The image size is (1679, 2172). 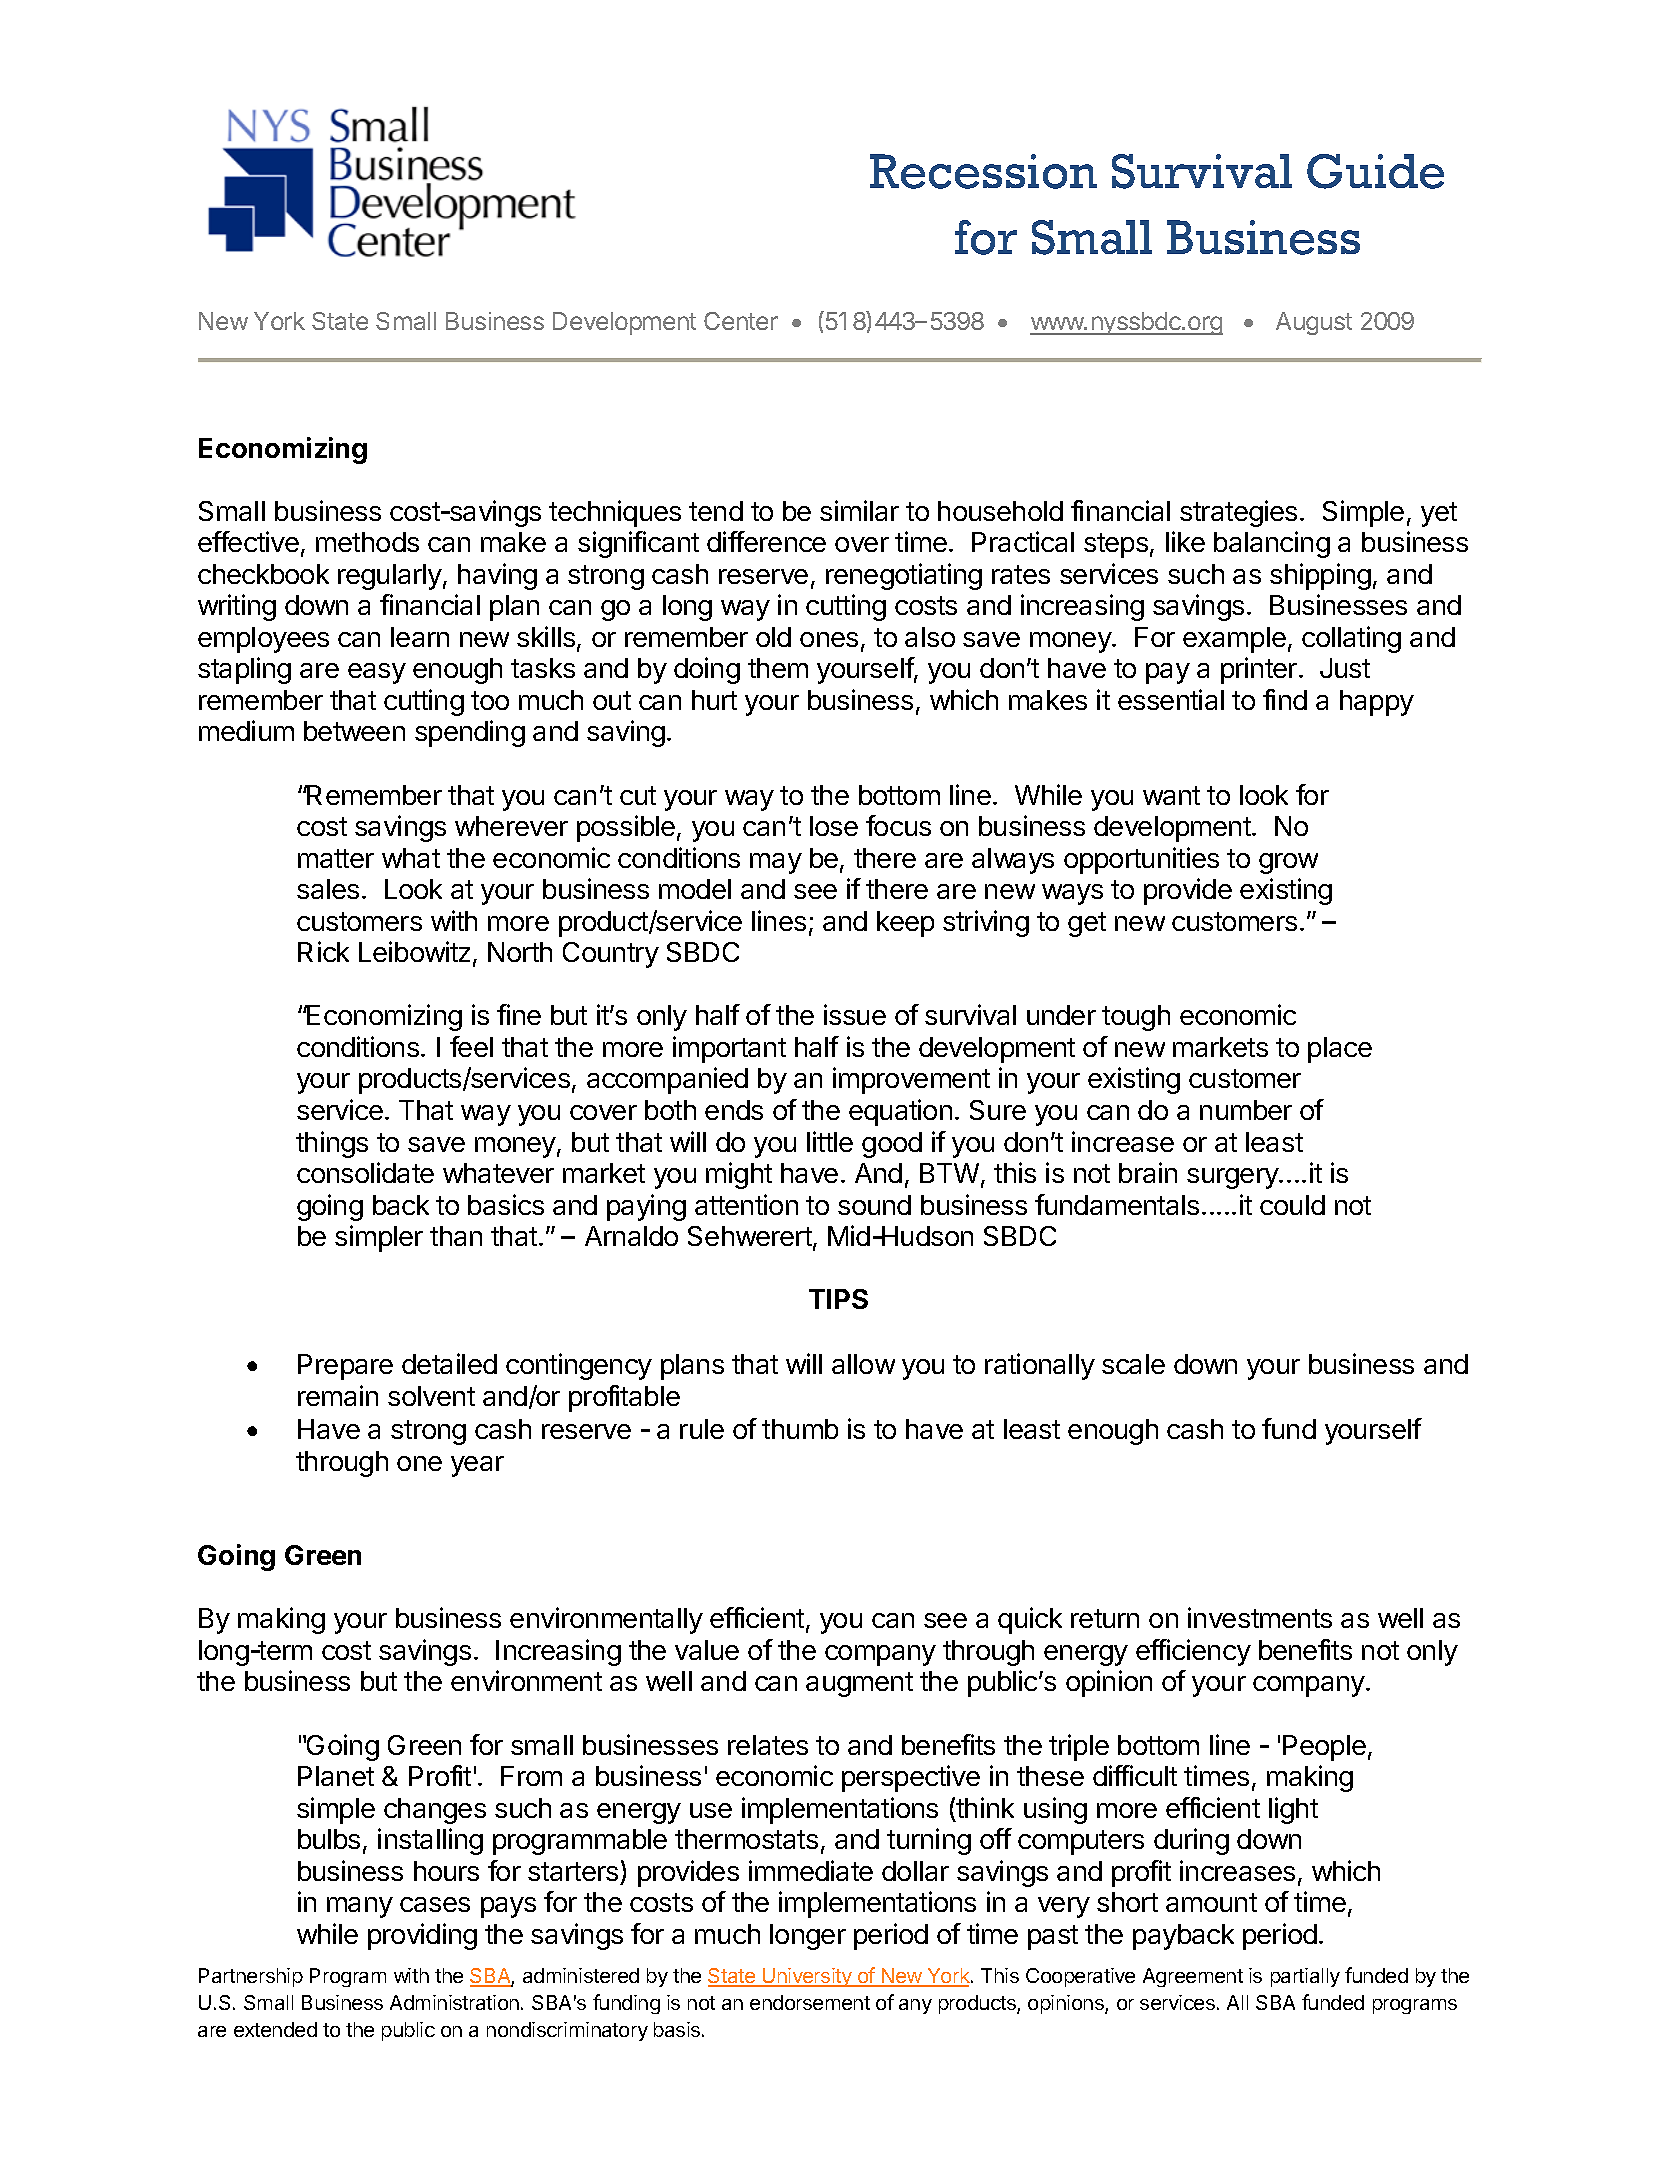 I want to click on scale, so click(x=1133, y=1364).
